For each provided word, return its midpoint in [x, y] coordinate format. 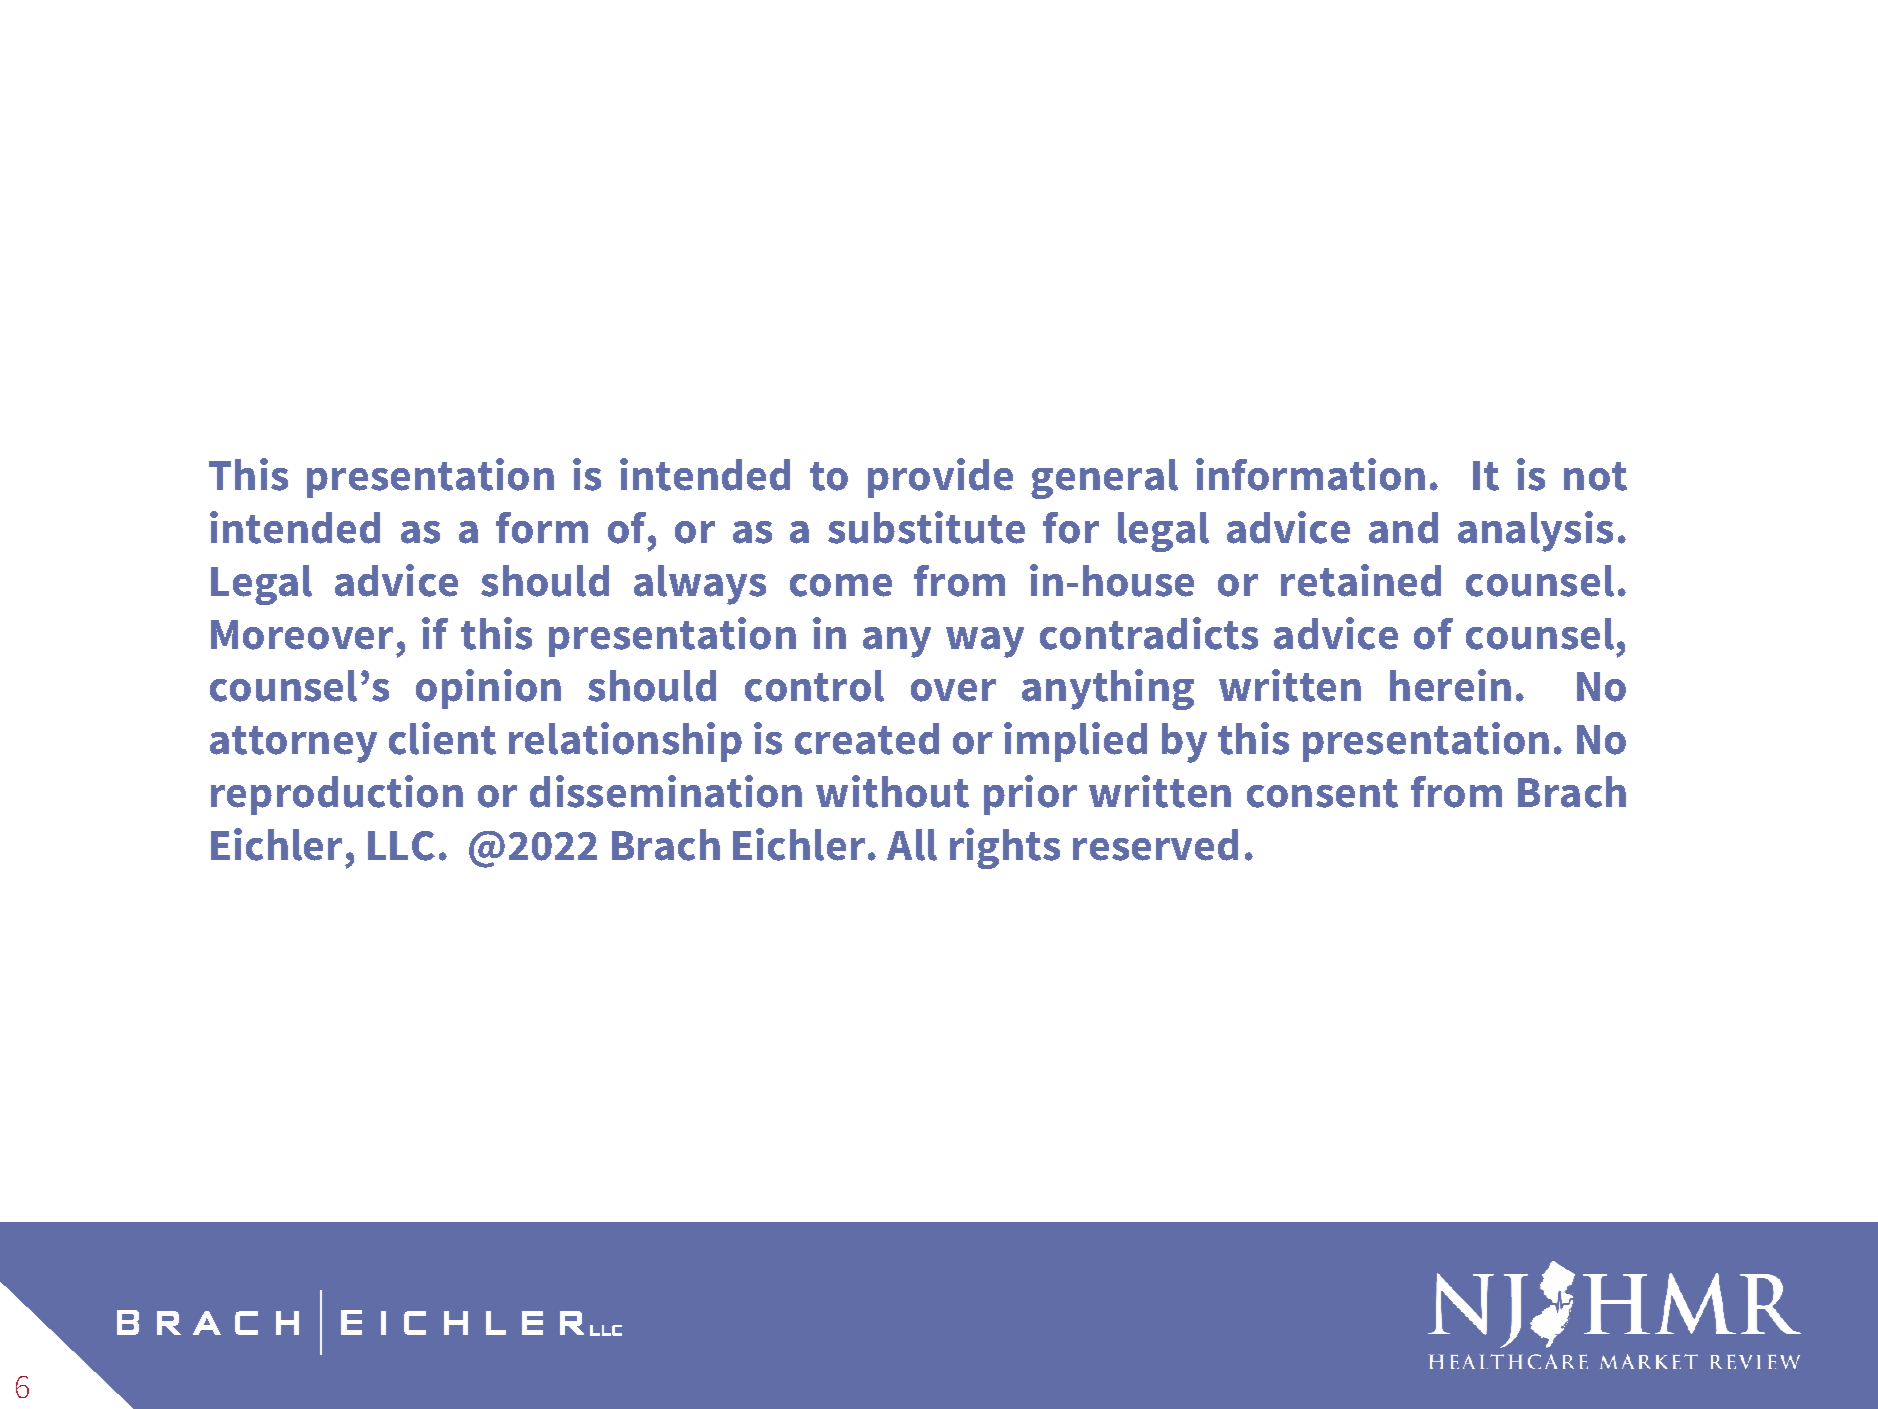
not [1595, 476]
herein [1450, 685]
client [442, 738]
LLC [401, 846]
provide [940, 478]
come [841, 585]
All [912, 845]
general [1104, 479]
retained [1361, 580]
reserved [1155, 845]
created [867, 739]
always [700, 585]
